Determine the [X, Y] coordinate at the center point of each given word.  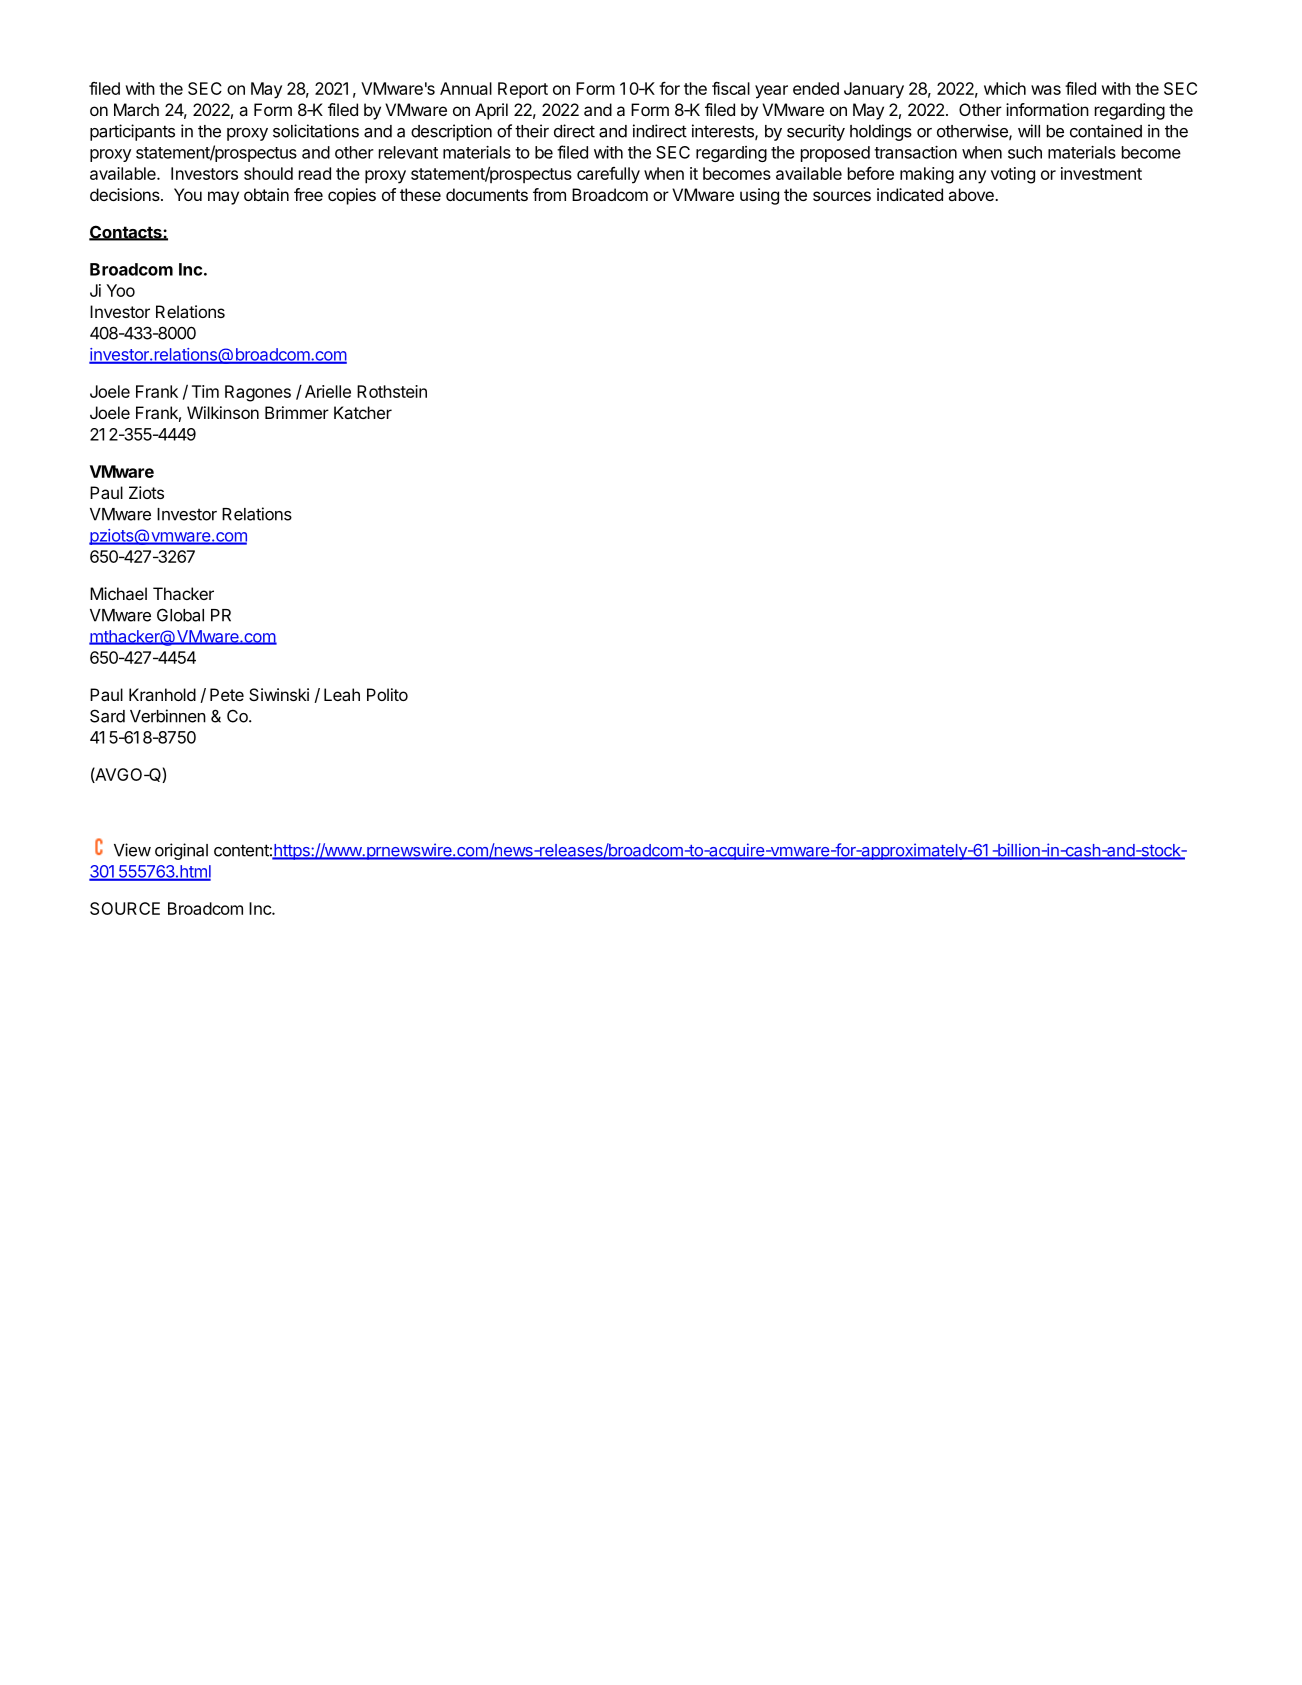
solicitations [316, 131]
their [532, 131]
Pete [227, 694]
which [1005, 88]
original [181, 851]
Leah [342, 694]
